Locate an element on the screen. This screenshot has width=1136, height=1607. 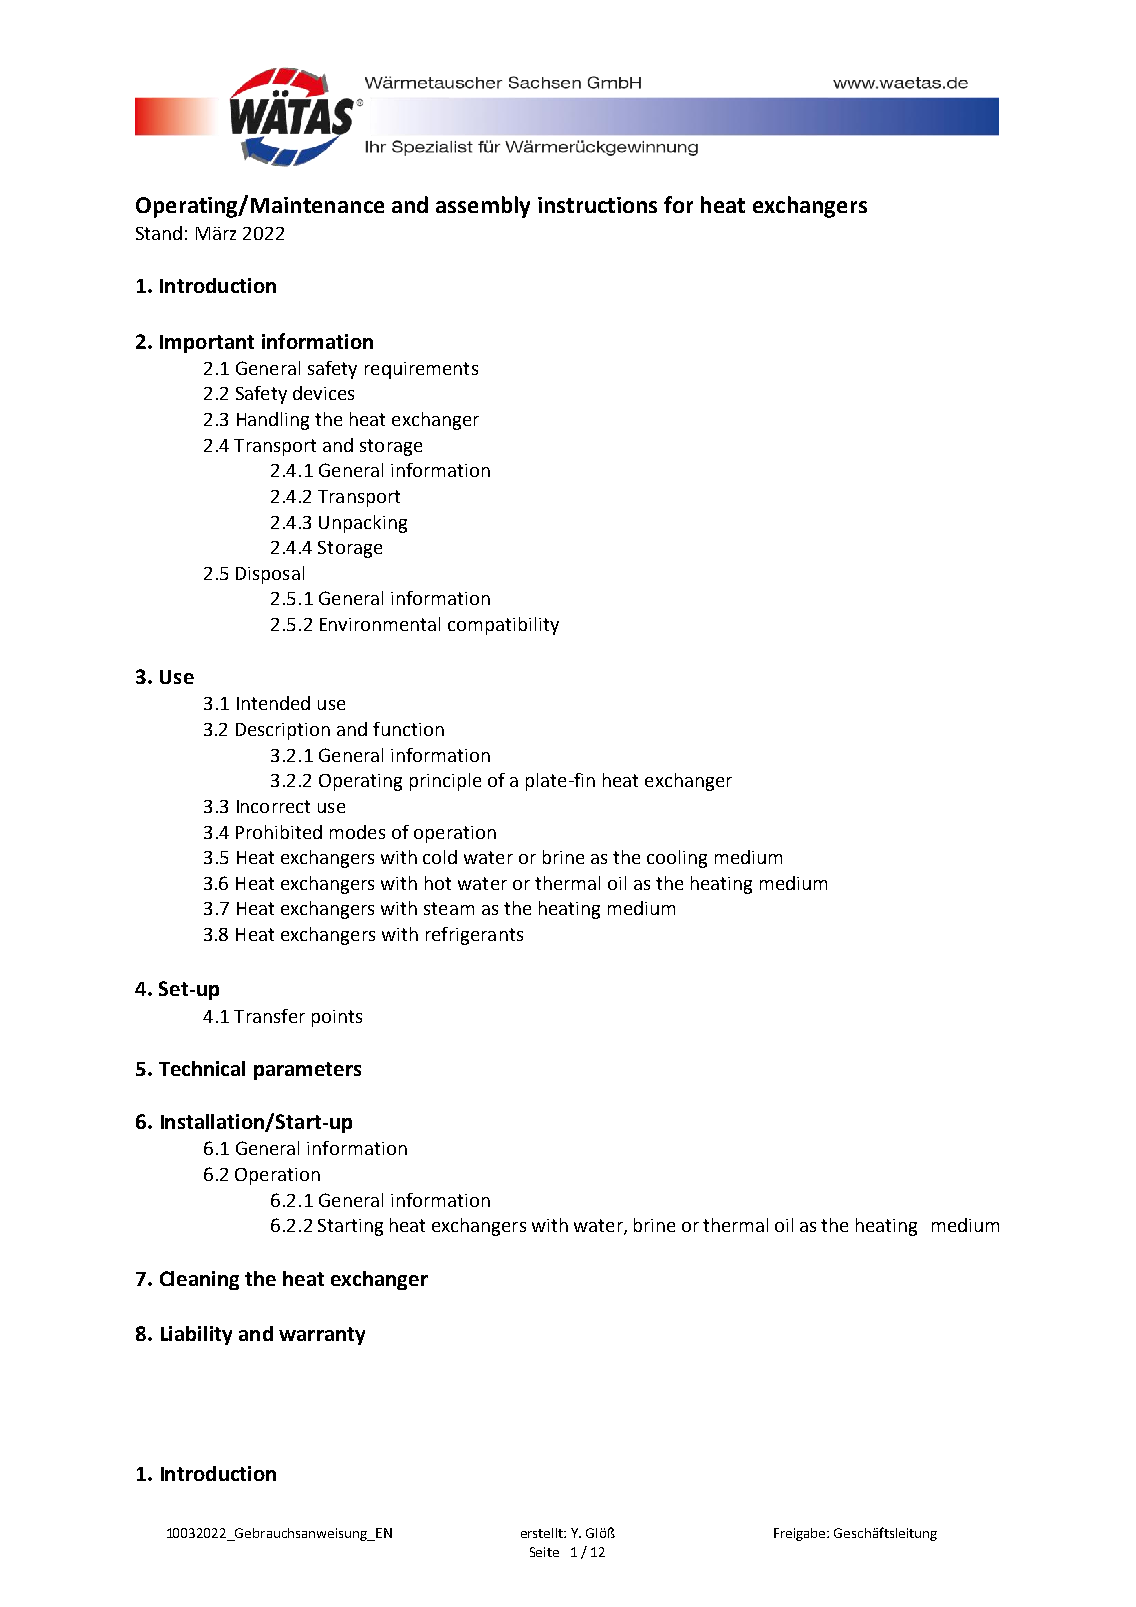
points is located at coordinates (337, 1018).
